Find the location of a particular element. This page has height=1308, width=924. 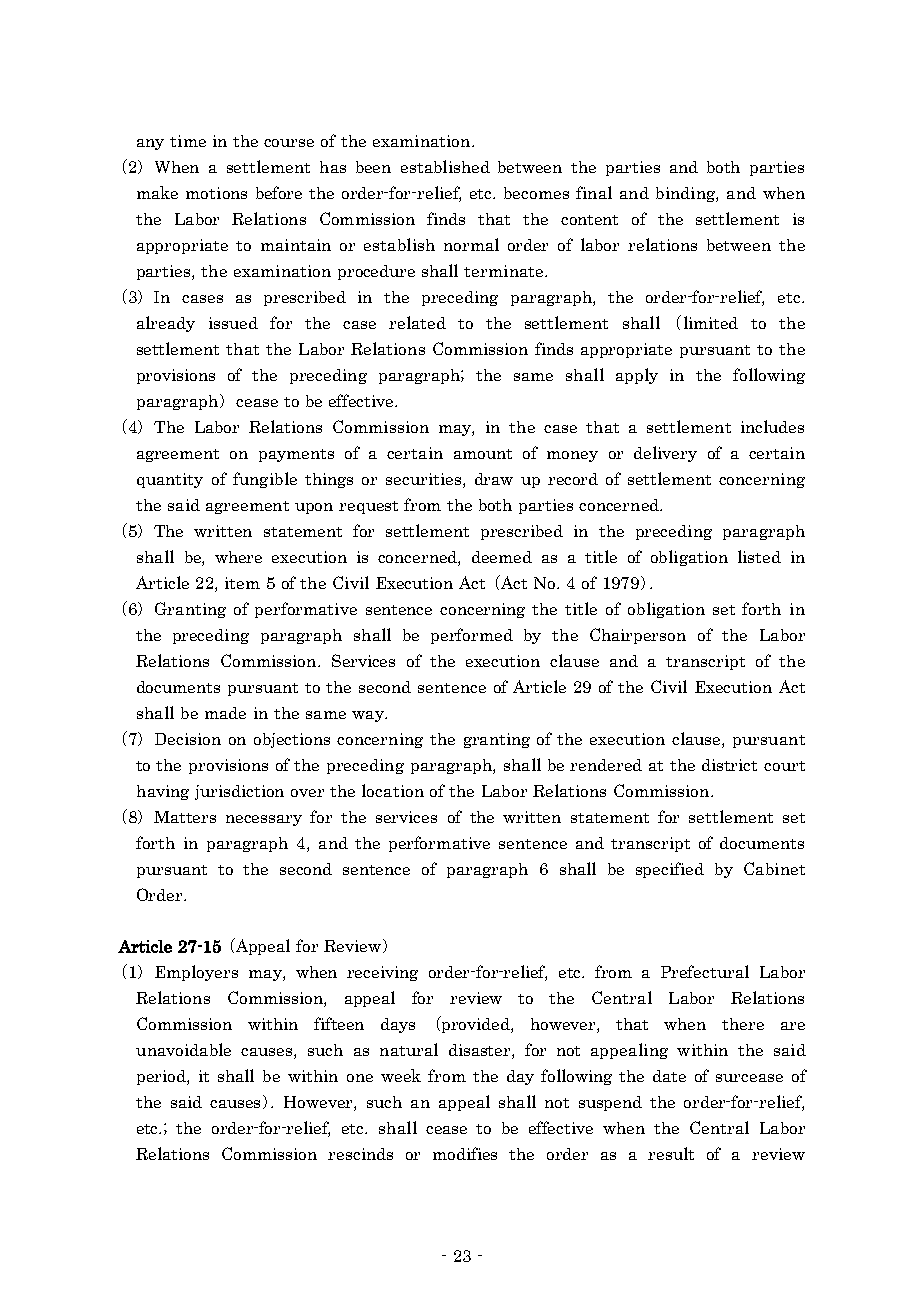

issued is located at coordinates (233, 323).
